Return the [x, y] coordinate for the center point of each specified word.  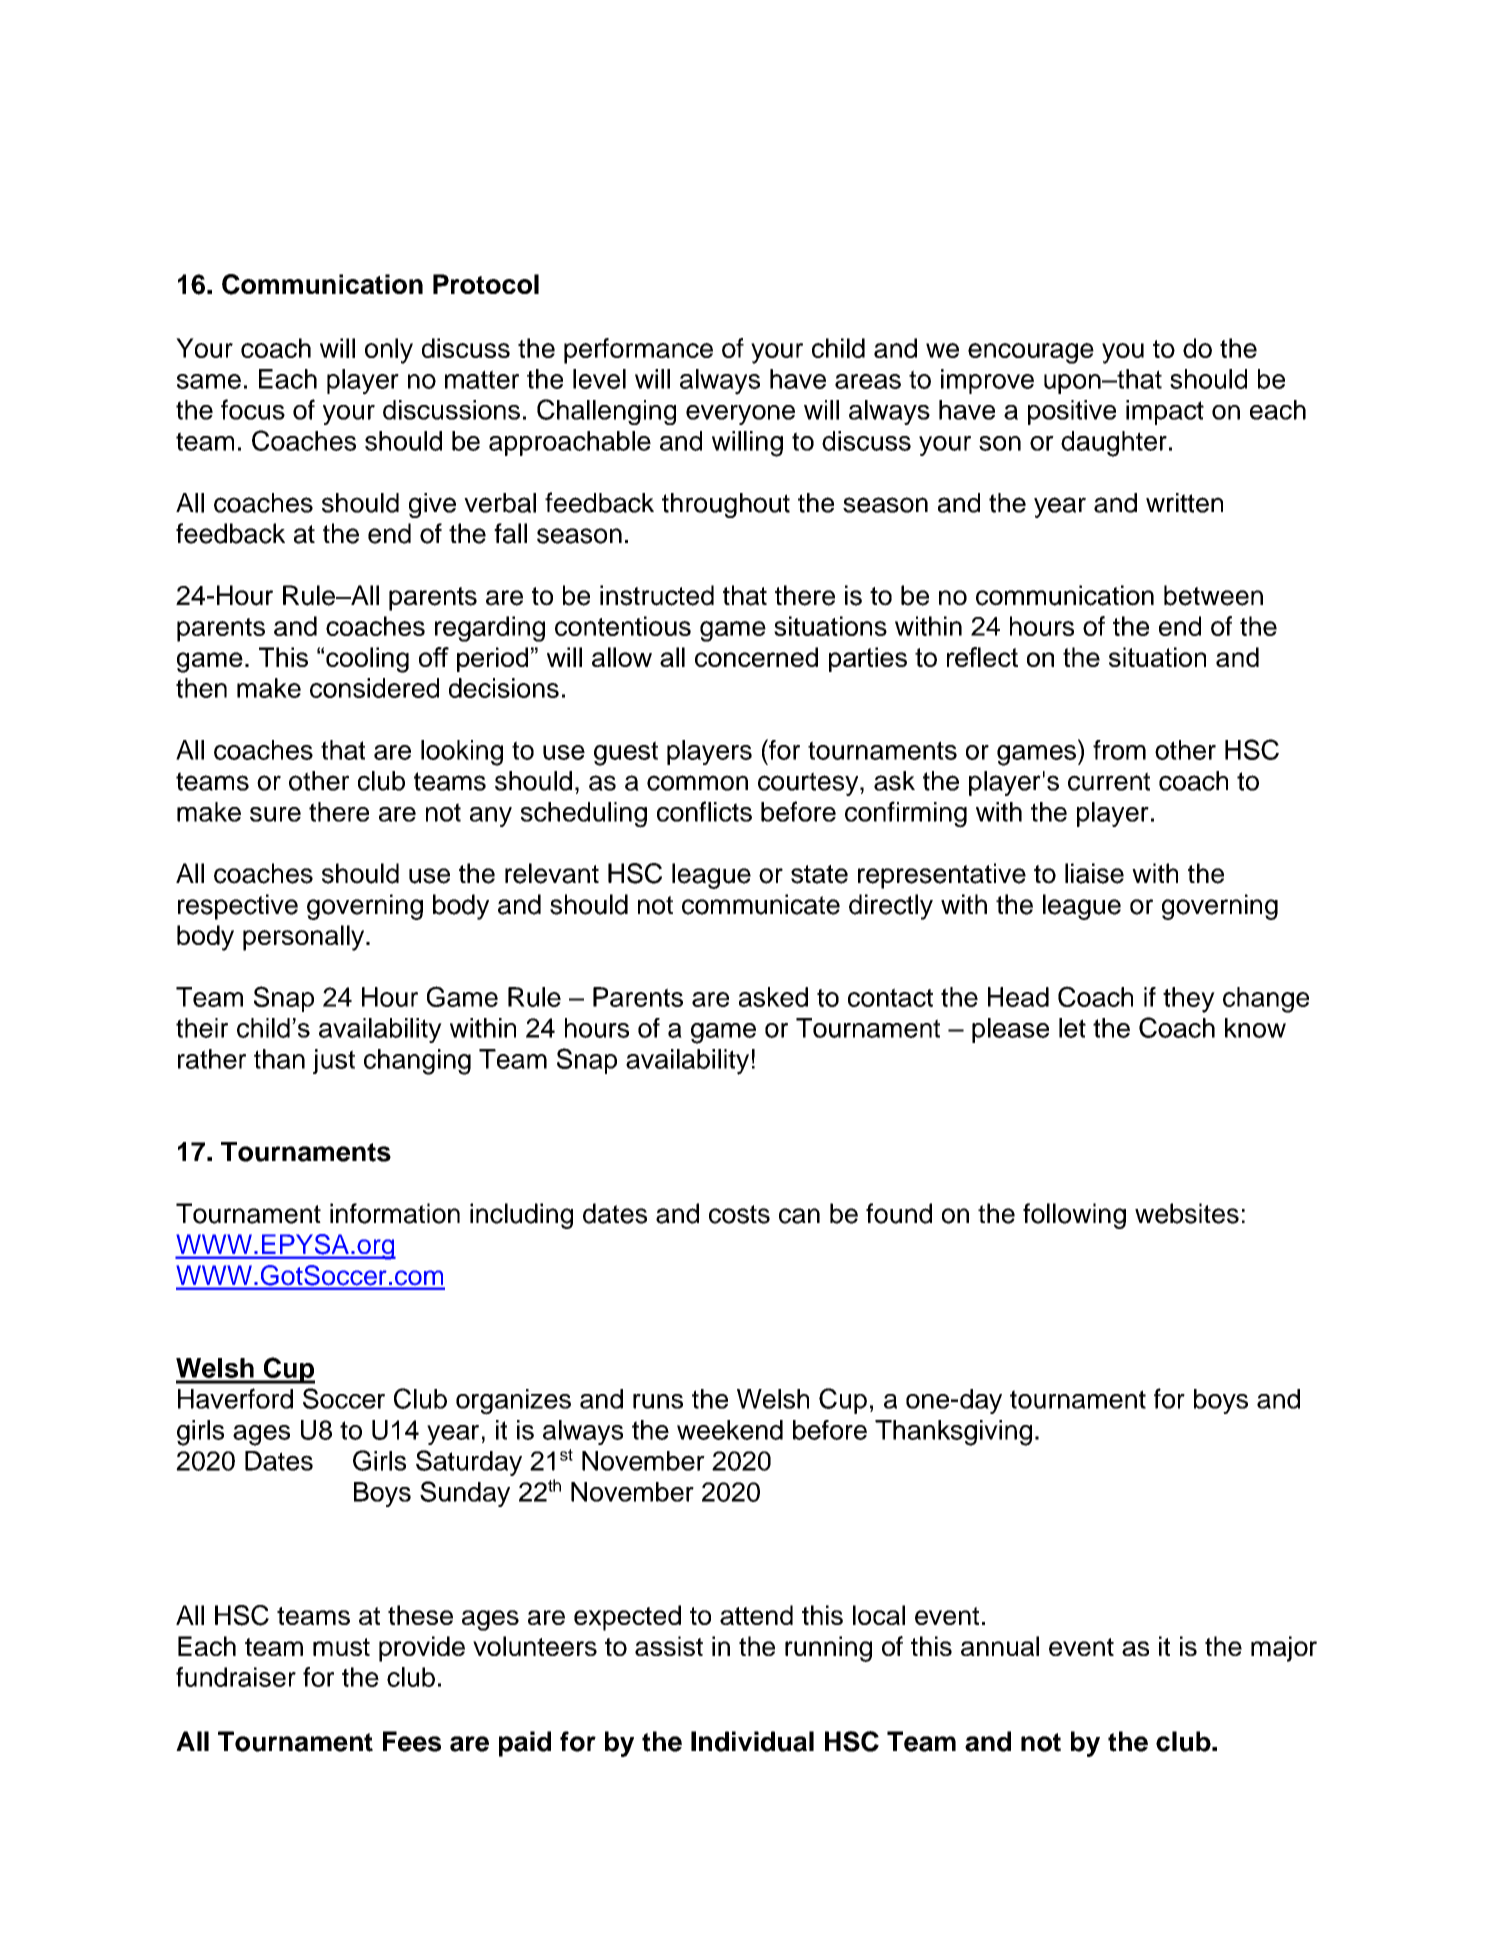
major [1284, 1649]
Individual [752, 1741]
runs [658, 1401]
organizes [513, 1402]
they [1189, 1000]
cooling [367, 660]
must [341, 1647]
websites [1187, 1213]
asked [773, 997]
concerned [756, 657]
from [1119, 750]
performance [638, 351]
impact [1165, 412]
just [334, 1061]
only [389, 351]
